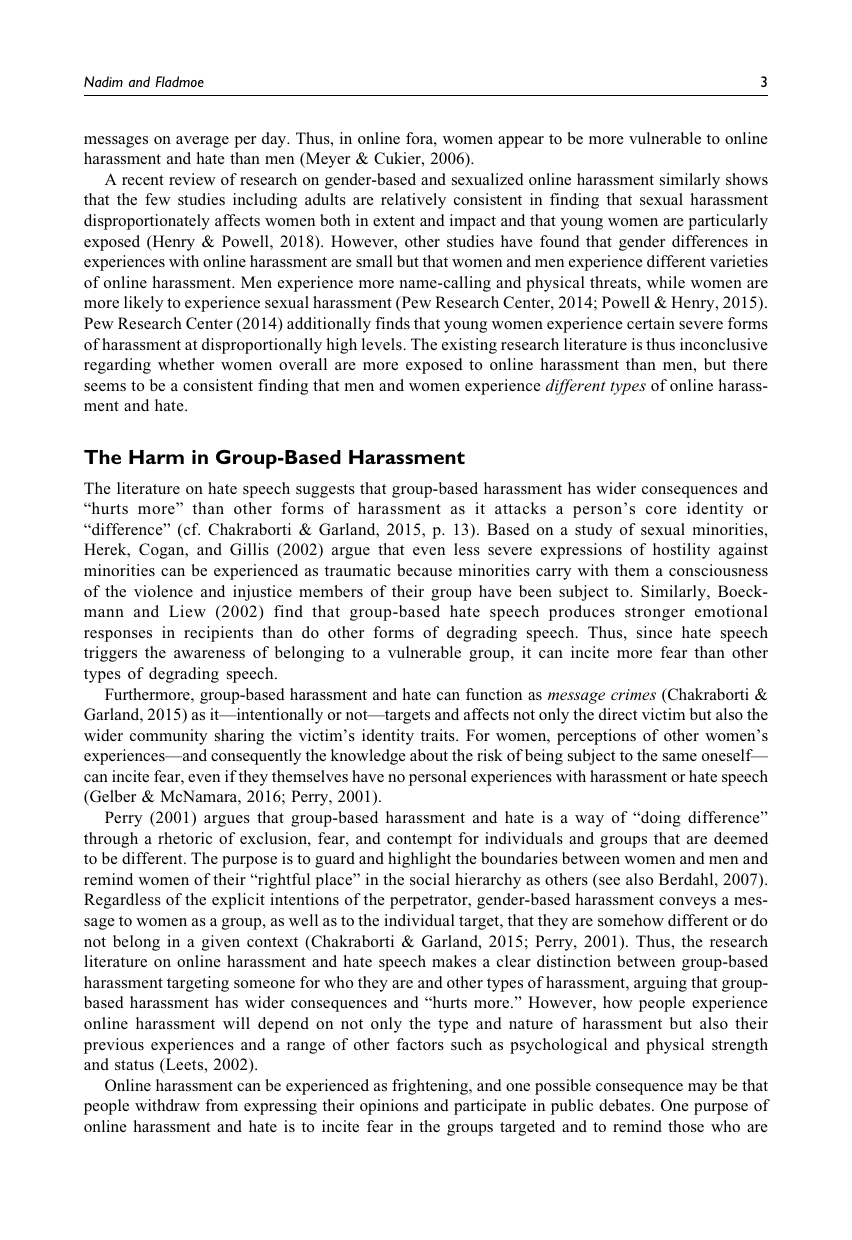  Describe the element at coordinates (680, 757) in the page. I see `same` at that location.
